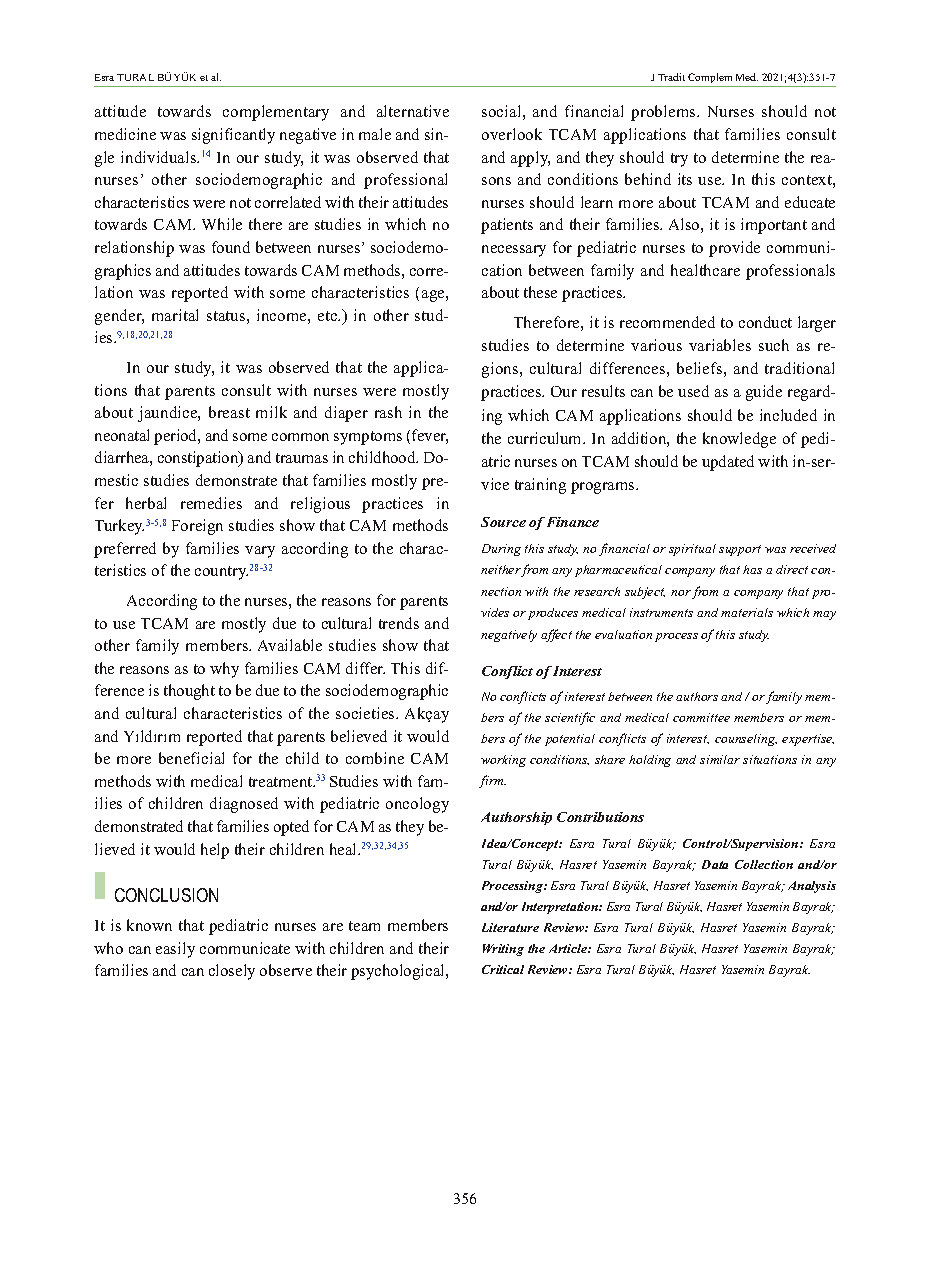 This document has width=931, height=1288. I want to click on overlook, so click(512, 134).
